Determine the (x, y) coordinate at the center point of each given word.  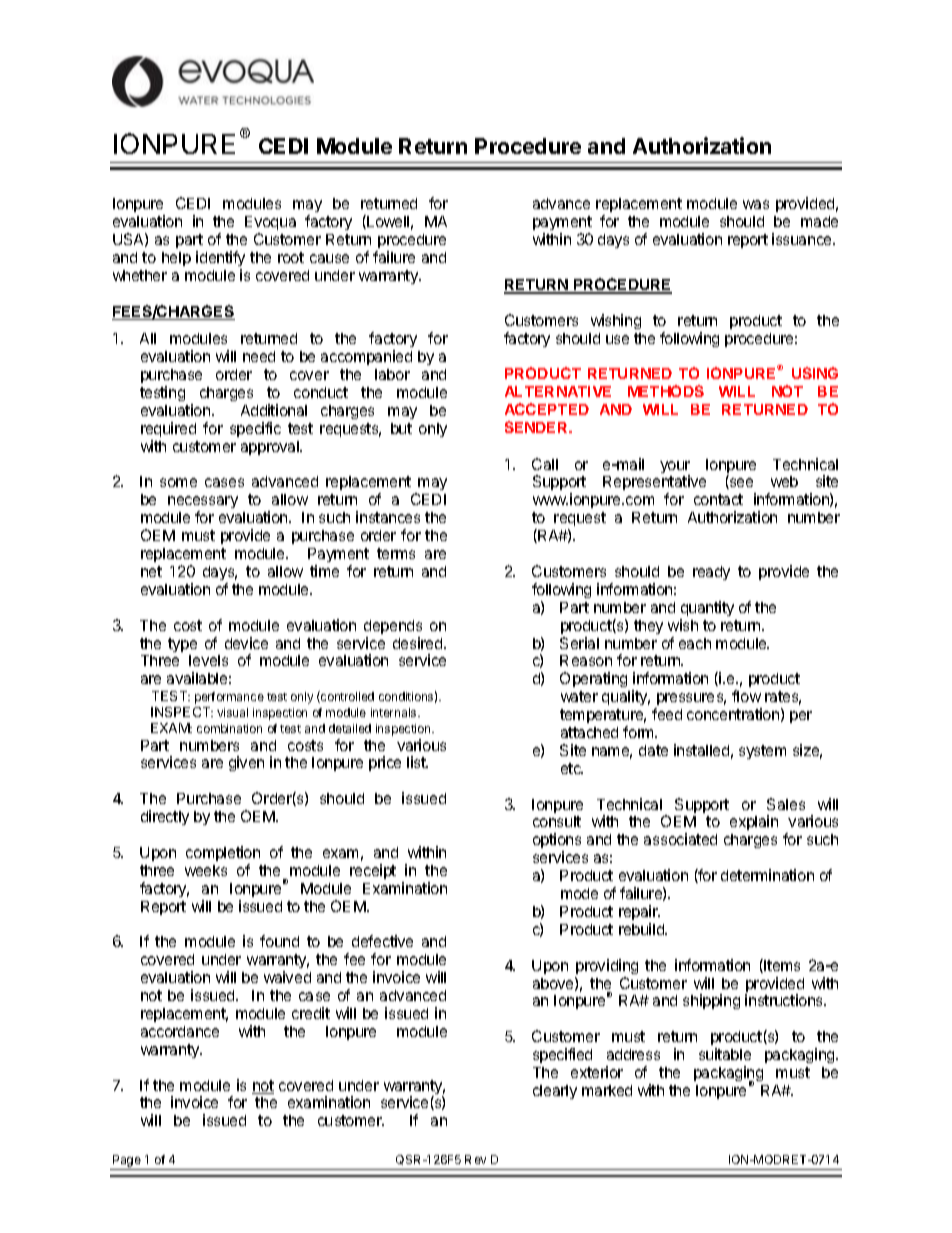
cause (329, 258)
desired (419, 643)
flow (746, 696)
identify (220, 260)
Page (127, 1162)
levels (208, 660)
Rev (475, 1159)
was (756, 204)
